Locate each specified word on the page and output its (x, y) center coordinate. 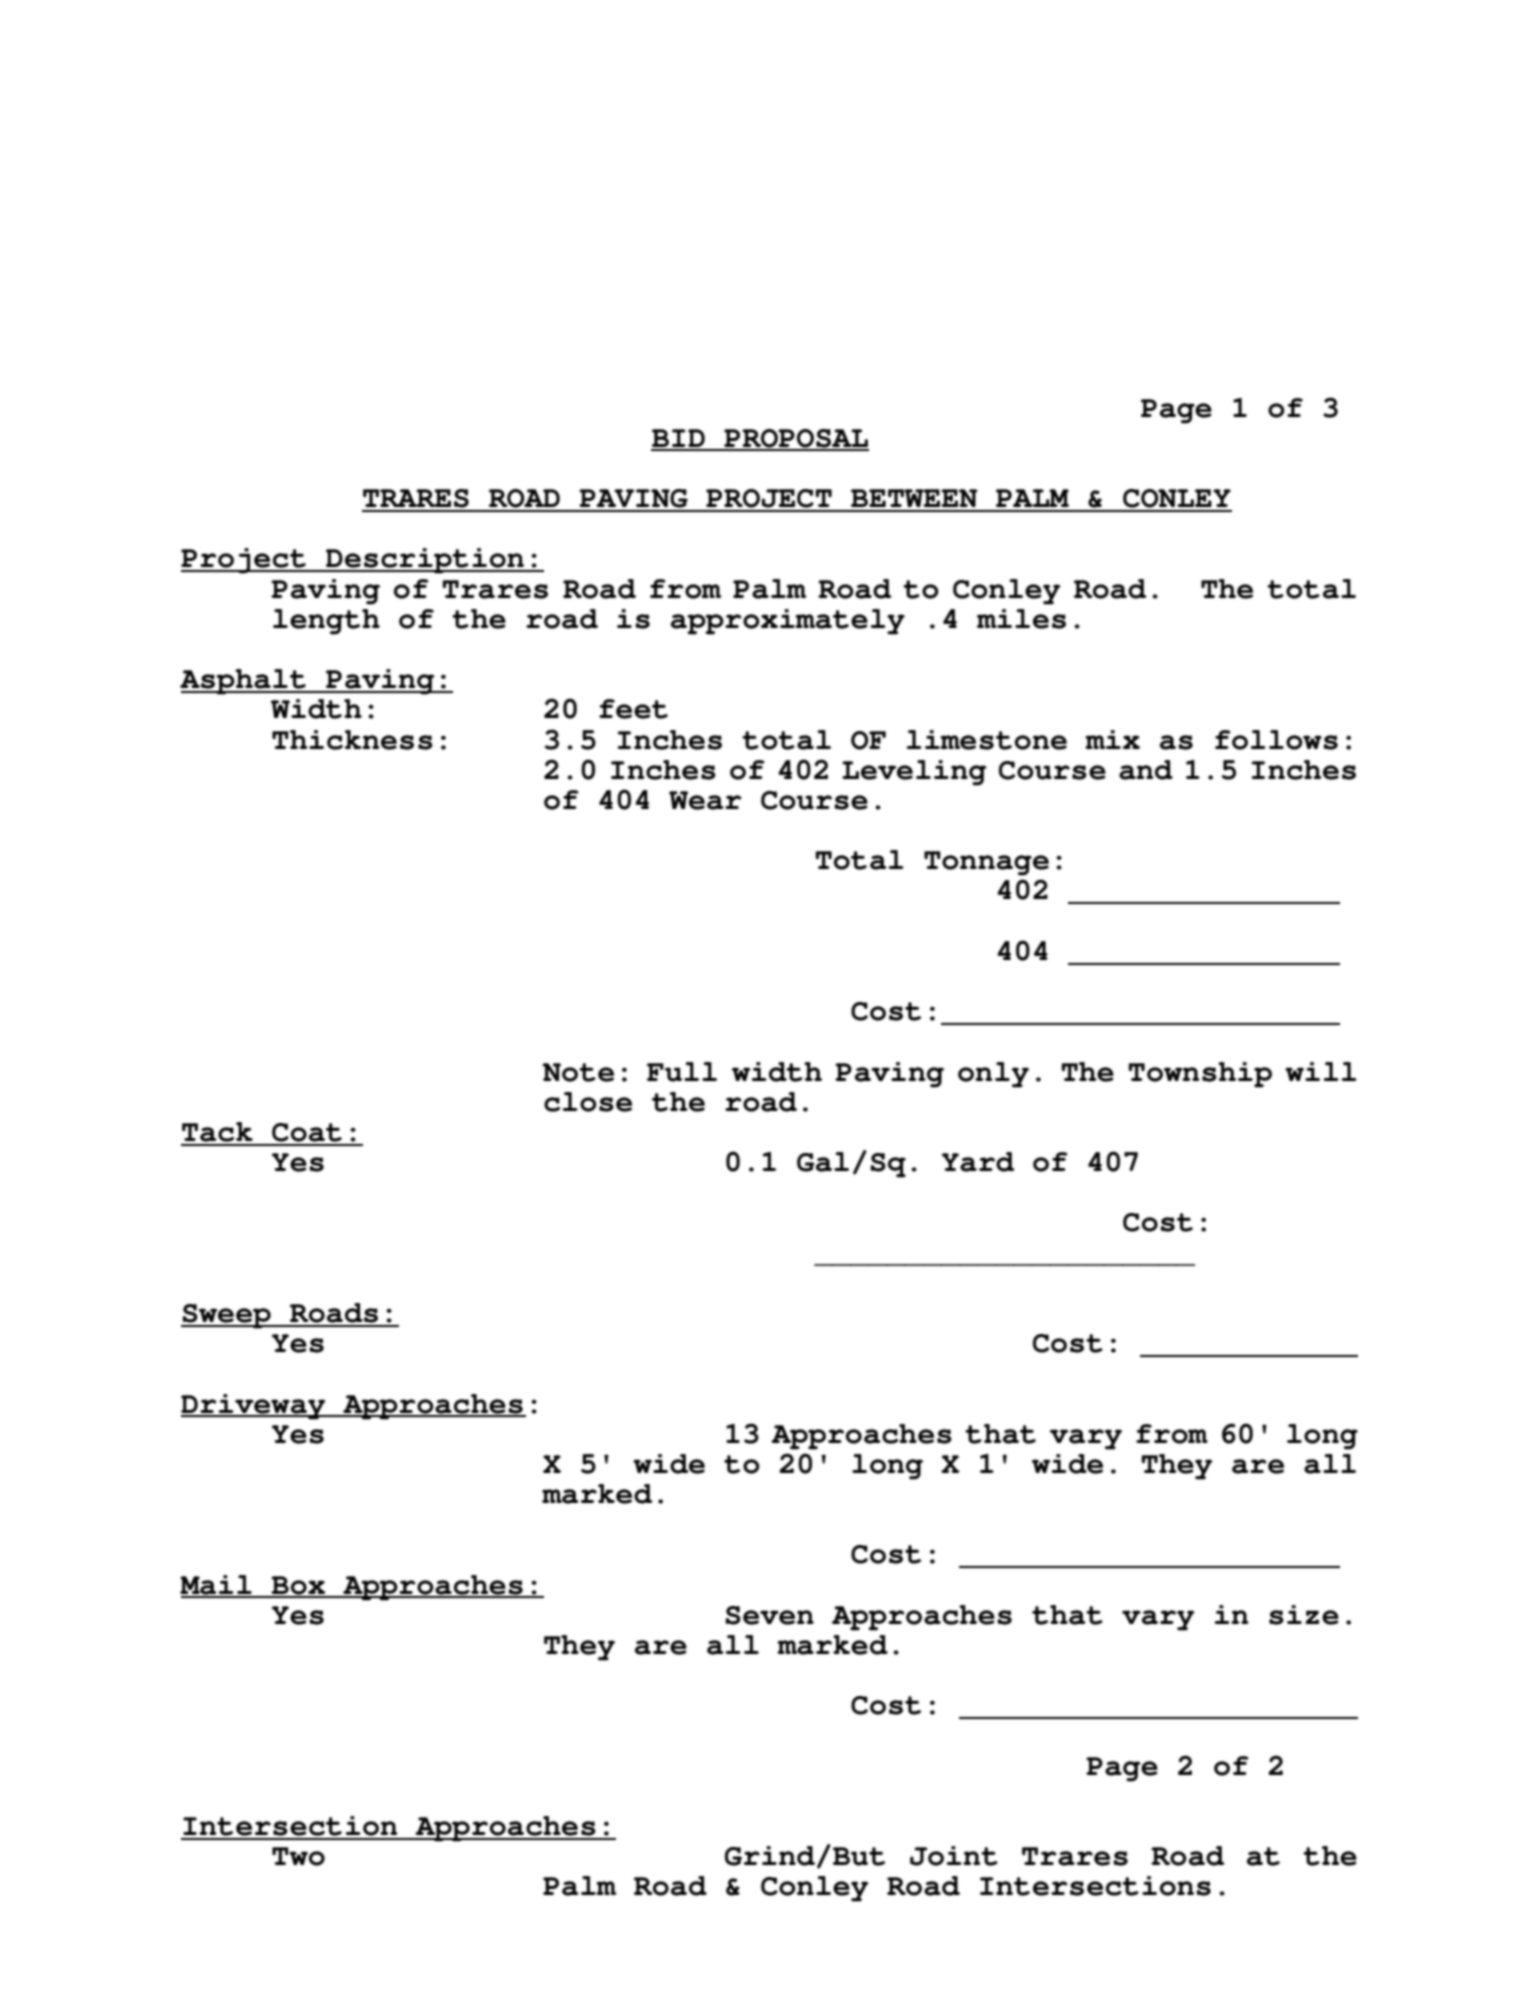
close (588, 1102)
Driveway (254, 1407)
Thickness (352, 740)
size (1304, 1615)
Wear (705, 800)
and (1146, 770)
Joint (954, 1856)
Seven (769, 1615)
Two (298, 1856)
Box (299, 1586)
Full (682, 1072)
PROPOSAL (795, 439)
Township (1200, 1075)
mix (1112, 739)
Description (425, 561)
